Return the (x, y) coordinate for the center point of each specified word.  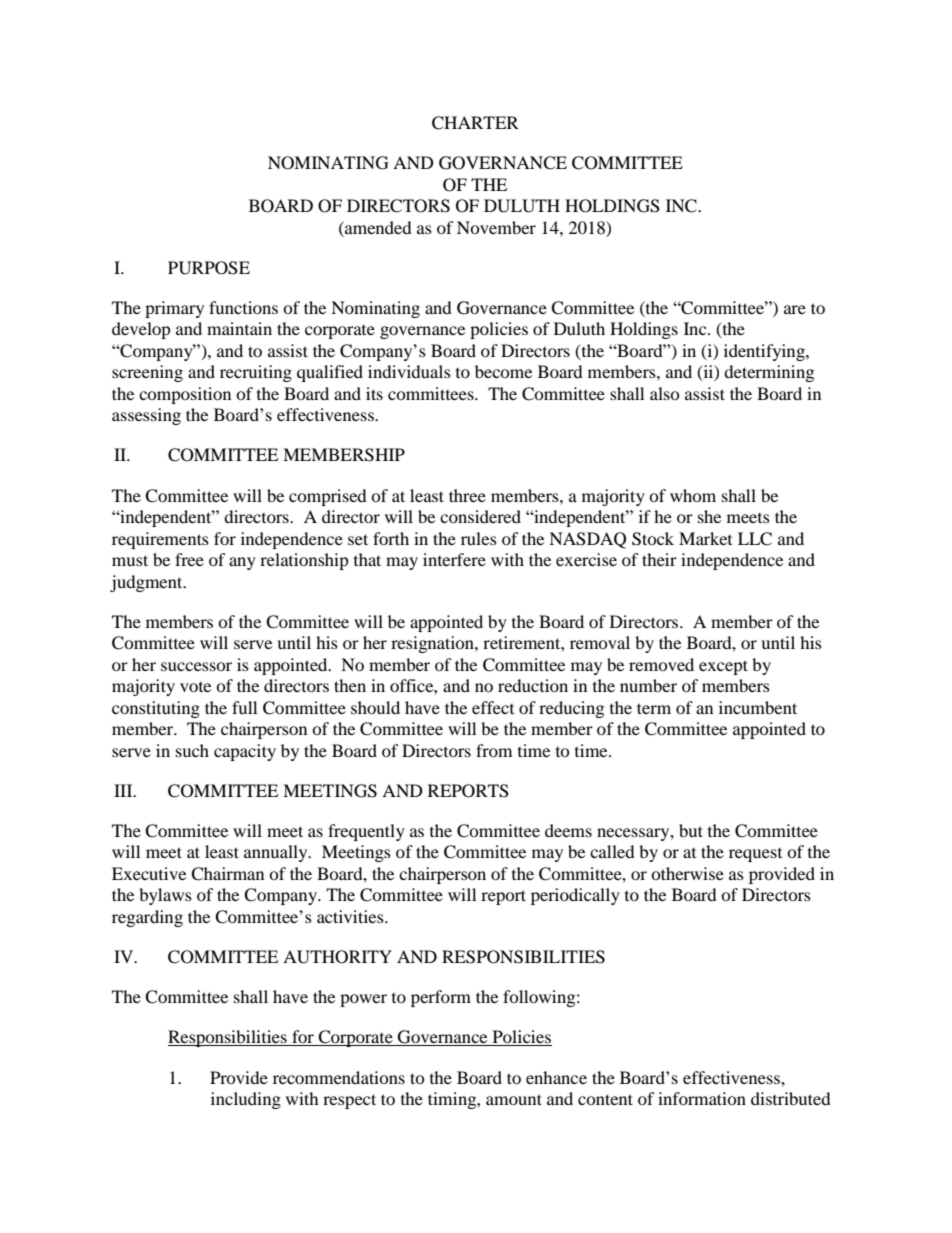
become (503, 371)
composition (185, 395)
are (795, 309)
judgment (147, 583)
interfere (454, 559)
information (702, 1098)
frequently (366, 832)
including (246, 1100)
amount (514, 1099)
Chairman (227, 874)
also (665, 393)
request (755, 855)
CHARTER (475, 123)
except (723, 667)
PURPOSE (209, 268)
